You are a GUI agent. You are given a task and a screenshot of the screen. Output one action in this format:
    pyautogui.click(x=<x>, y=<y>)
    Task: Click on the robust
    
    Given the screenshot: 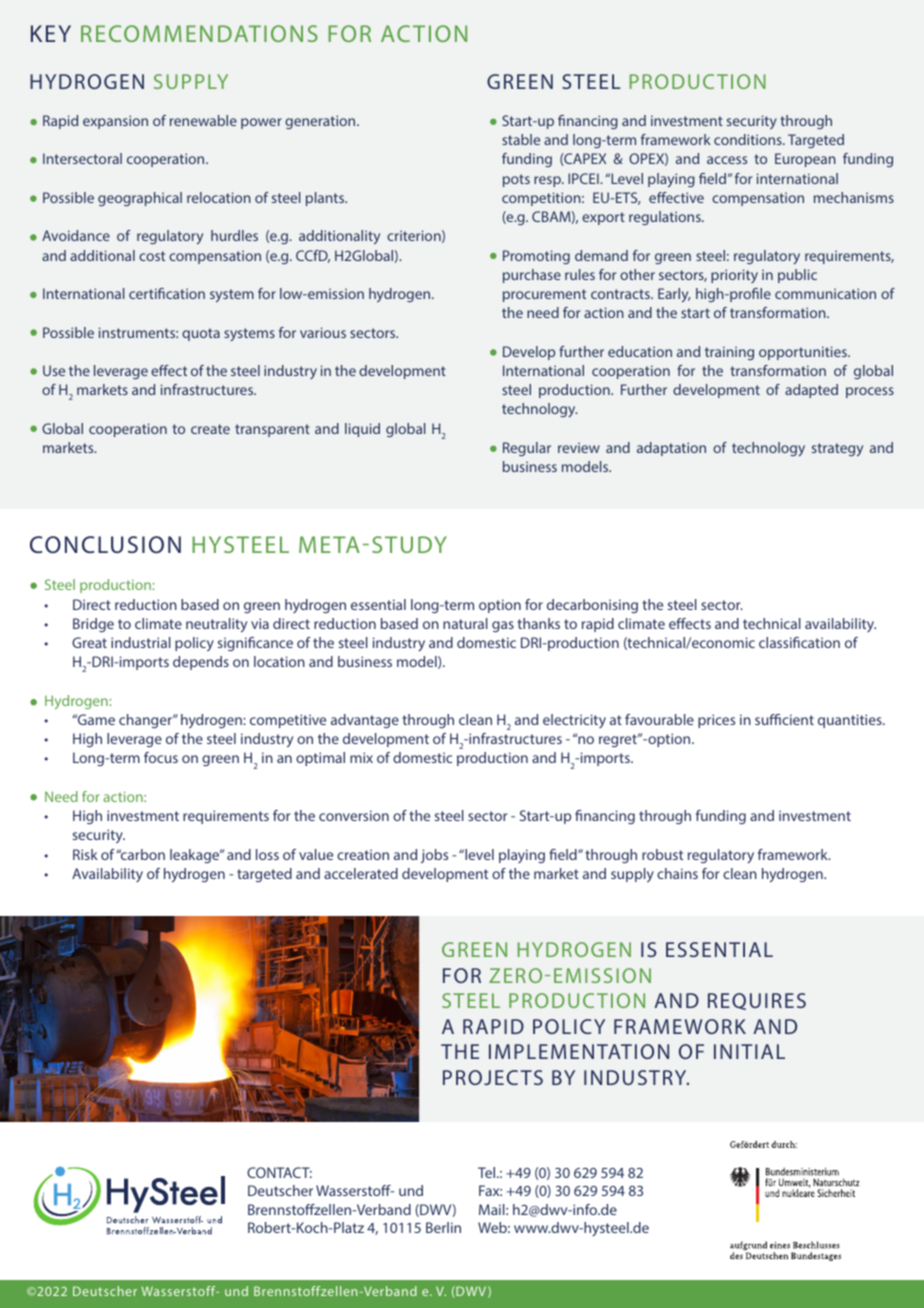 What is the action you would take?
    pyautogui.click(x=662, y=854)
